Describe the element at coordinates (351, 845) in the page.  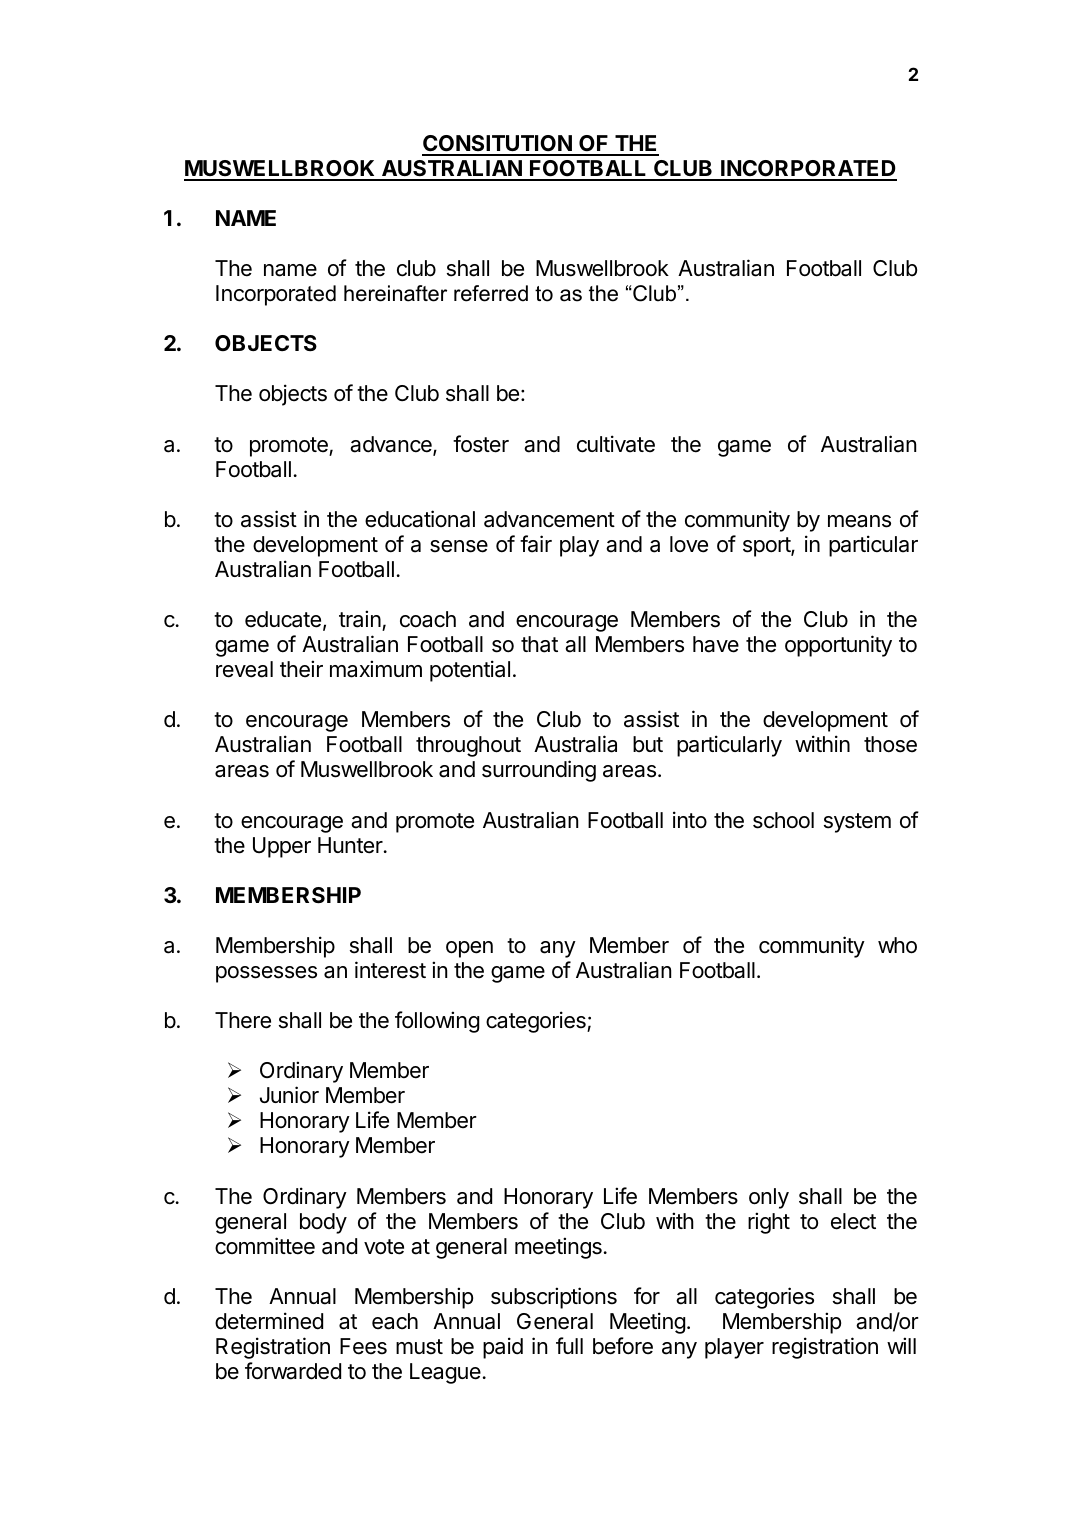
I see `Hunter` at that location.
